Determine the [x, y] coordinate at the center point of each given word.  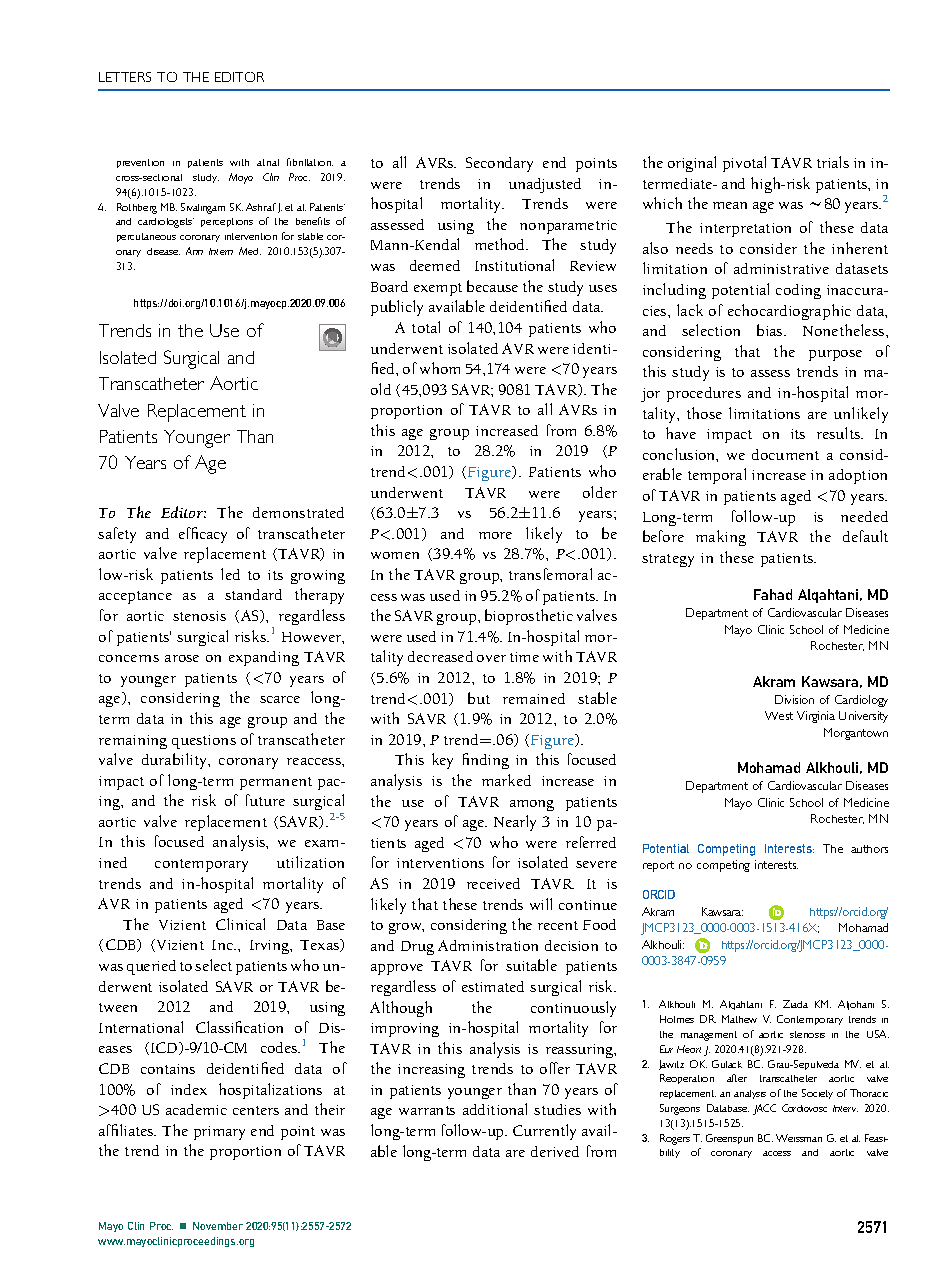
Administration [488, 945]
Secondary [499, 164]
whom [440, 368]
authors [869, 849]
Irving [270, 947]
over [491, 658]
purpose [835, 355]
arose [182, 658]
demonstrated [298, 512]
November [218, 1226]
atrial [268, 162]
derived [555, 1151]
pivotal [744, 164]
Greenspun [729, 1139]
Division [794, 699]
